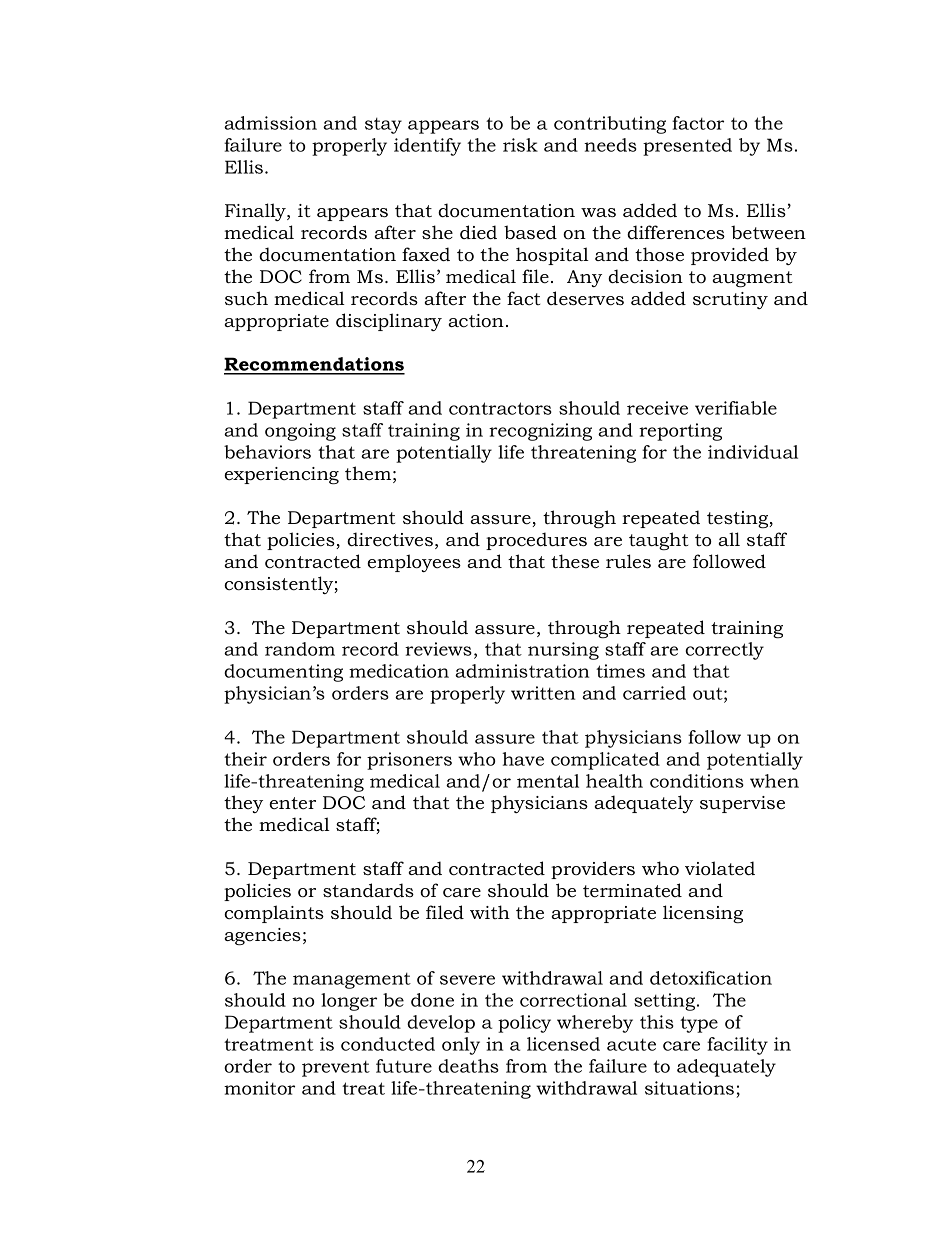 The height and width of the document is (1233, 952). Describe the element at coordinates (687, 147) in the document. I see `presented` at that location.
